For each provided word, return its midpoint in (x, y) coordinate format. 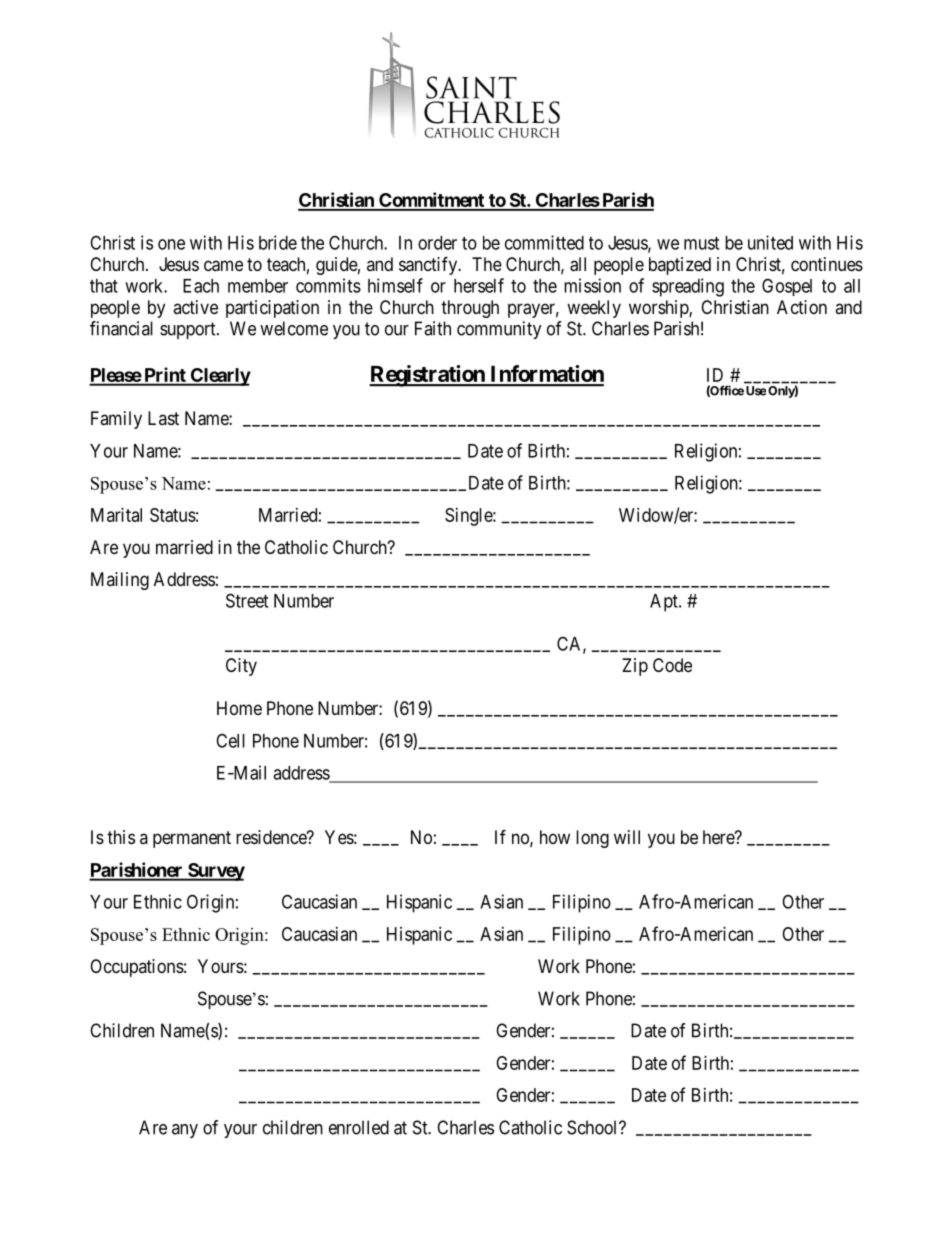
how (555, 837)
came (223, 266)
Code (672, 665)
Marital (116, 515)
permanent (192, 839)
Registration (428, 376)
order (437, 243)
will (627, 837)
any (185, 1131)
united (770, 242)
